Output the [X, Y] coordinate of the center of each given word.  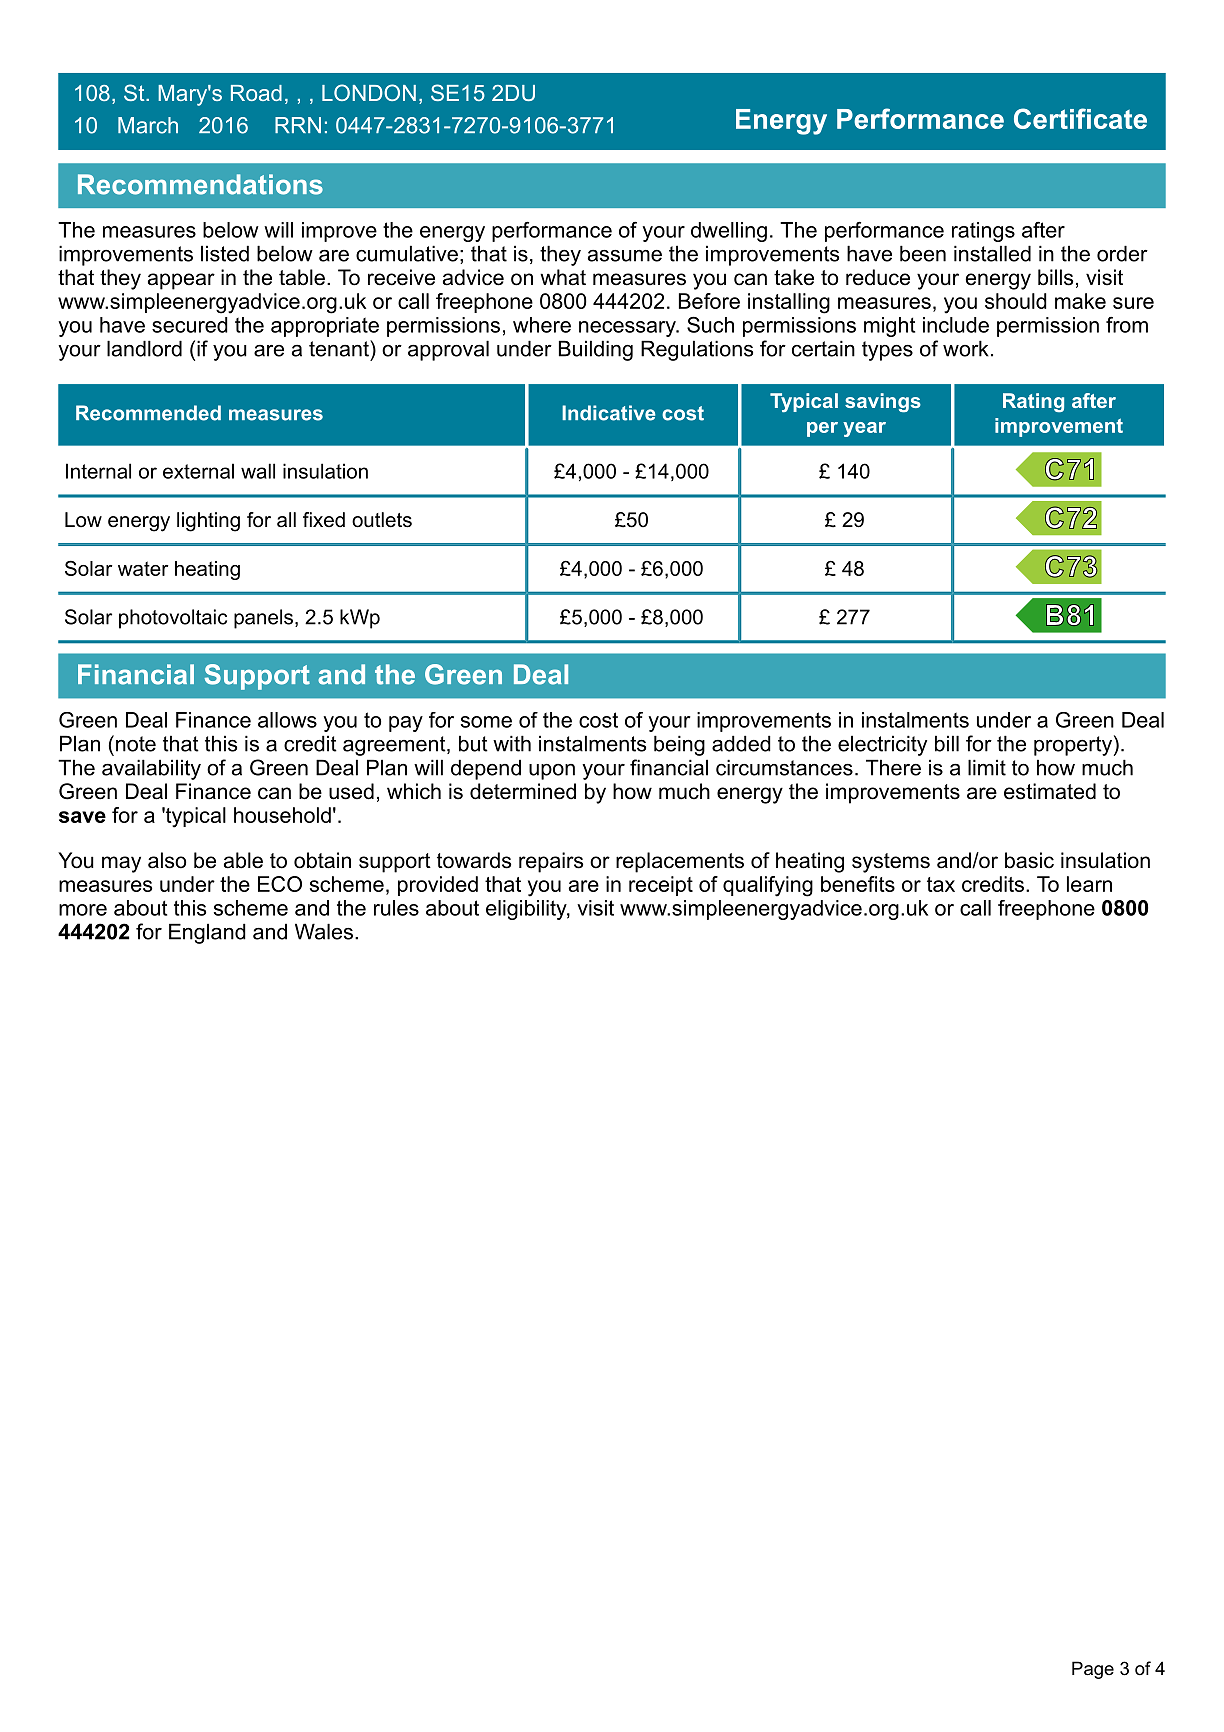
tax [941, 884]
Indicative [609, 413]
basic [1029, 860]
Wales [324, 931]
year [864, 429]
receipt [661, 886]
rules [396, 908]
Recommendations [200, 184]
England [207, 933]
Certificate [1080, 118]
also [167, 860]
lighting [208, 522]
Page [1093, 1670]
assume [625, 256]
